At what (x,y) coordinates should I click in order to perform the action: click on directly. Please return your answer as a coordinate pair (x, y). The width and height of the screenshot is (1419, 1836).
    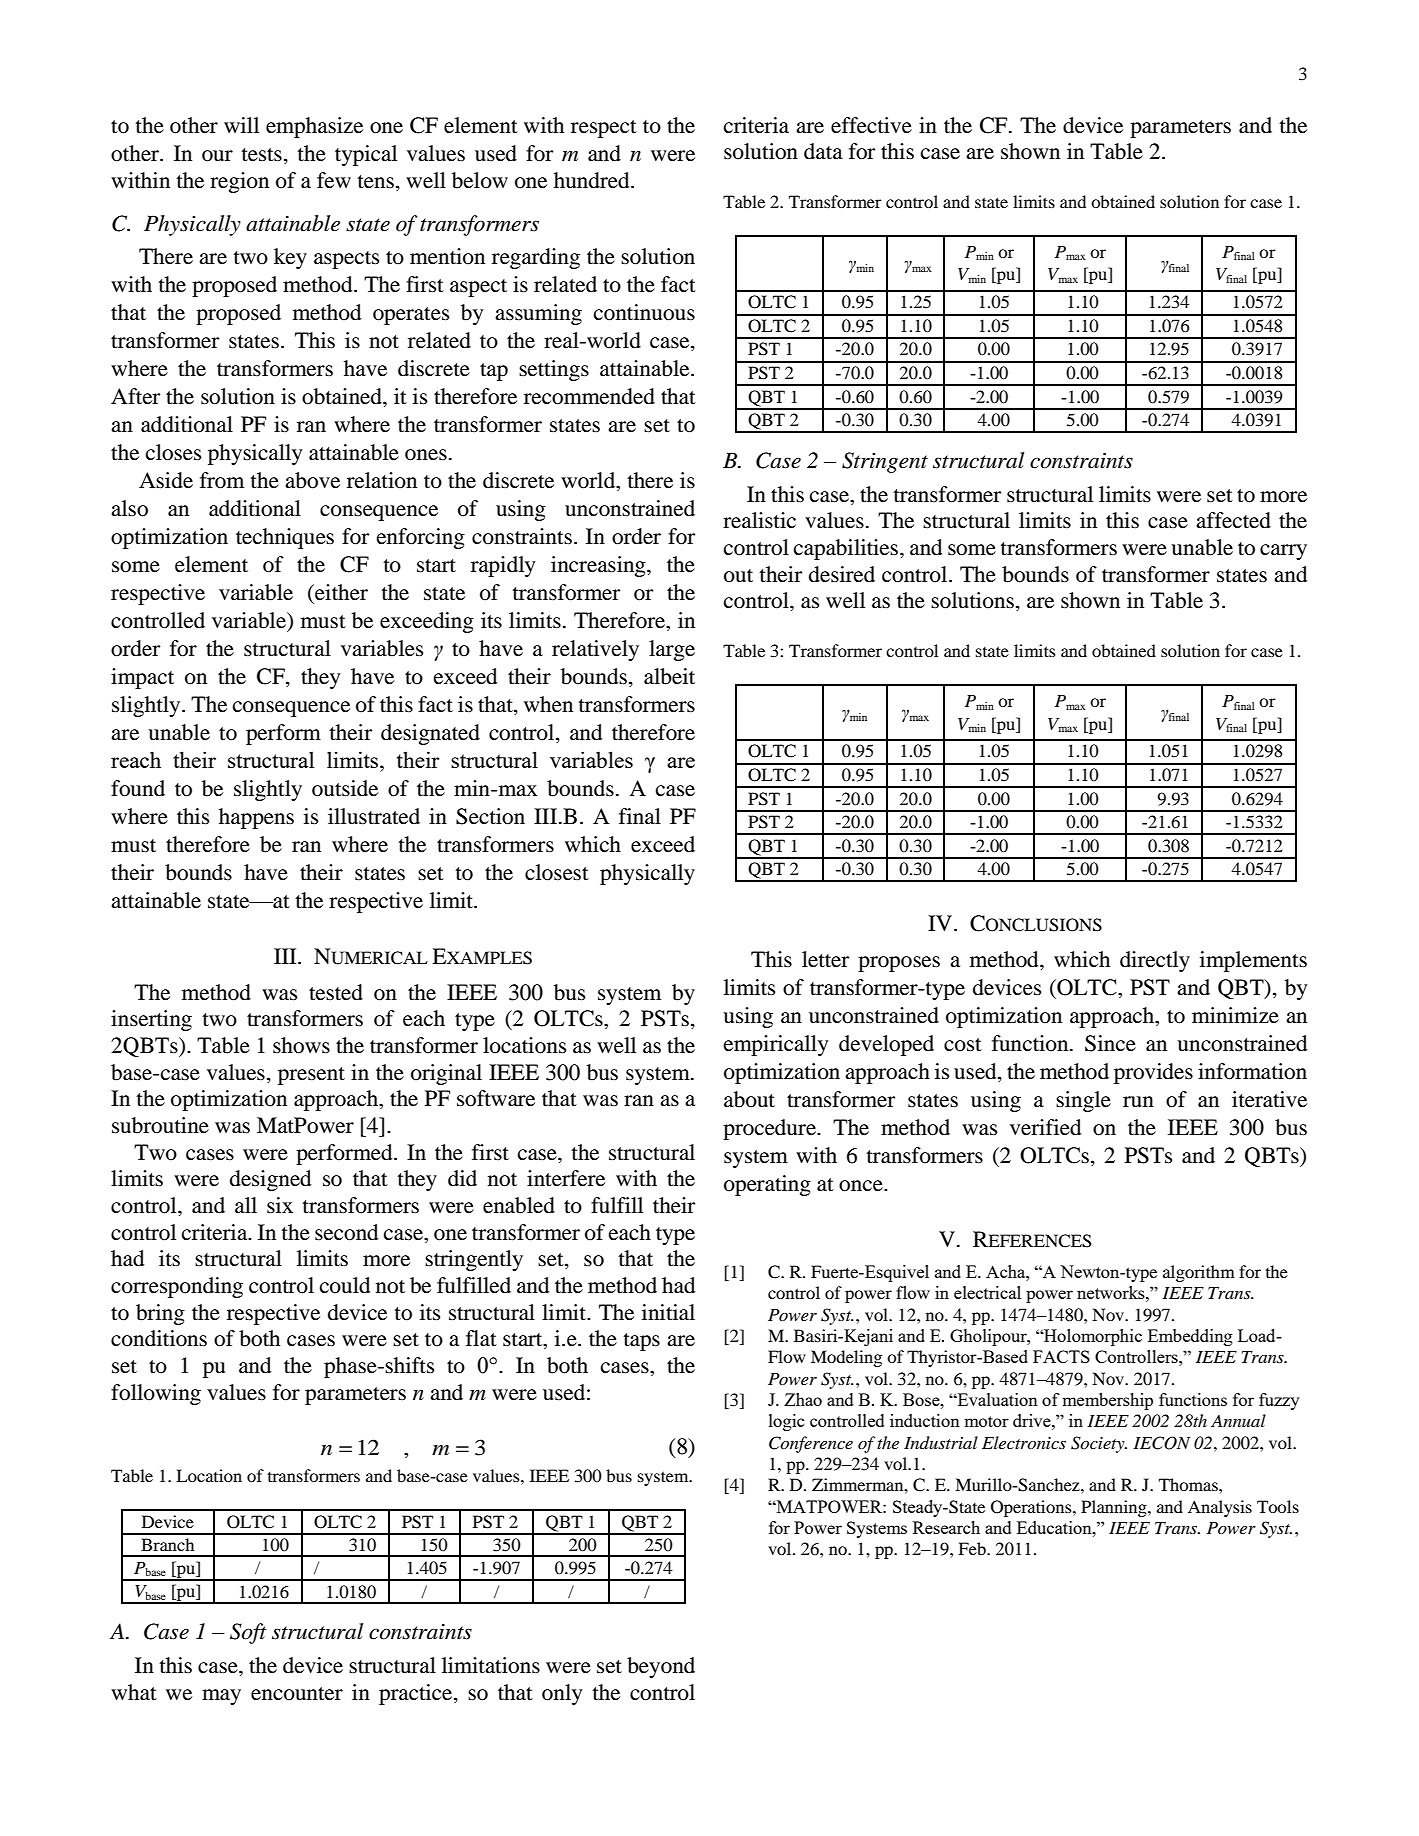
    Looking at the image, I should click on (1155, 961).
